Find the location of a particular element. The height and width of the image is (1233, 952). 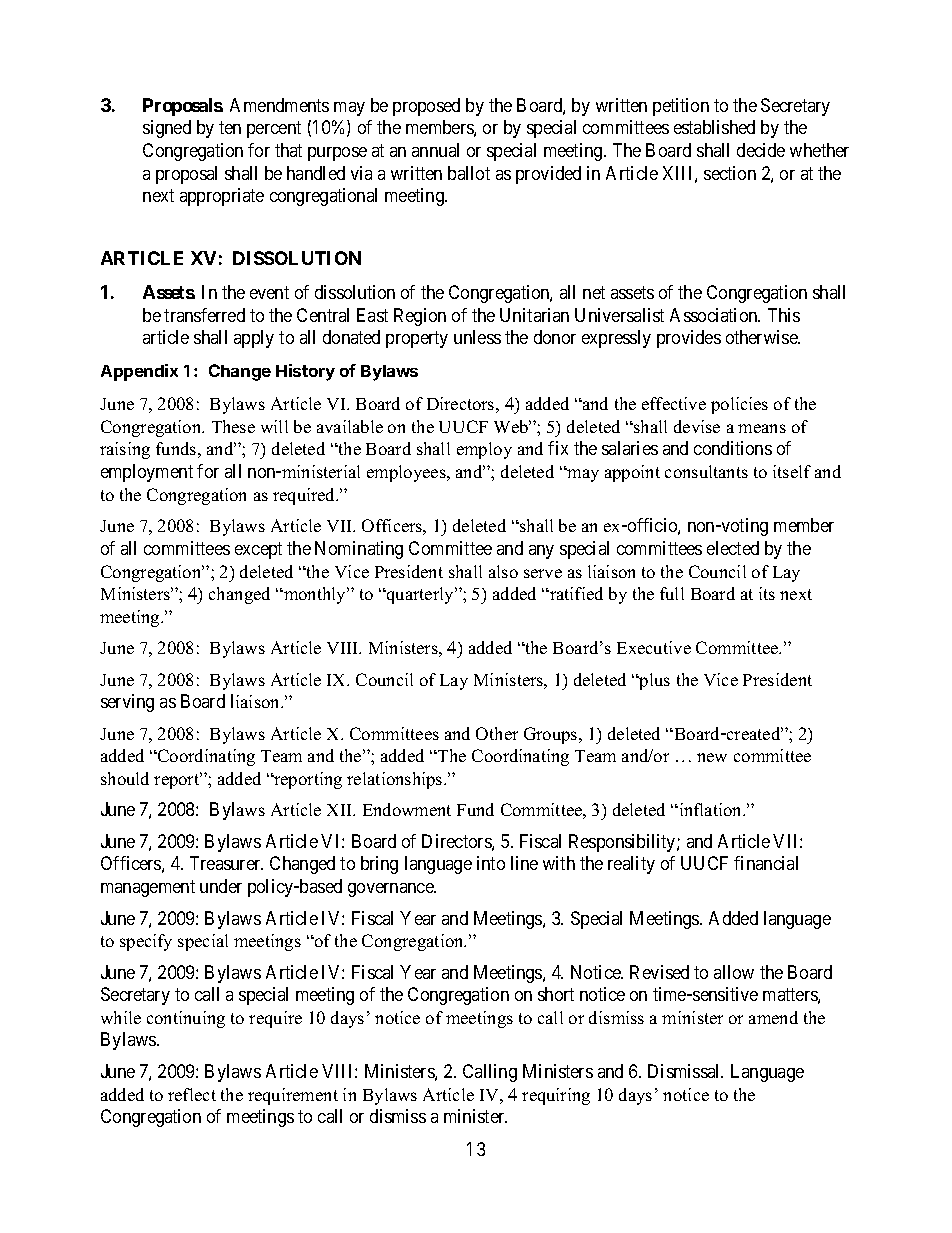

annual is located at coordinates (435, 150).
